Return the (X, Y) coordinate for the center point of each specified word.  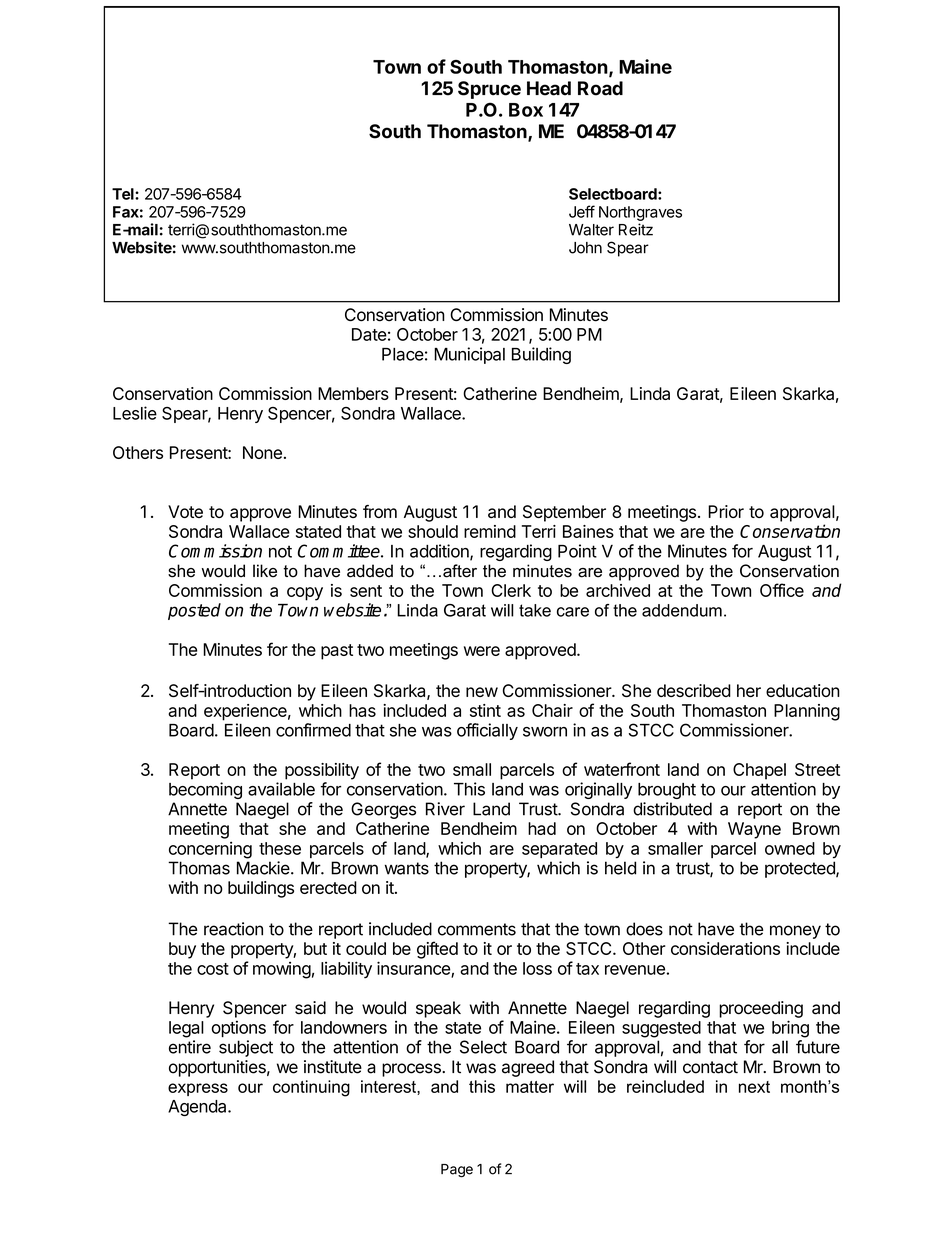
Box (526, 110)
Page (457, 1171)
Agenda (198, 1108)
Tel (124, 194)
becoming (205, 790)
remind (490, 531)
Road (600, 88)
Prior (726, 511)
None (262, 452)
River (445, 809)
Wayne (754, 830)
